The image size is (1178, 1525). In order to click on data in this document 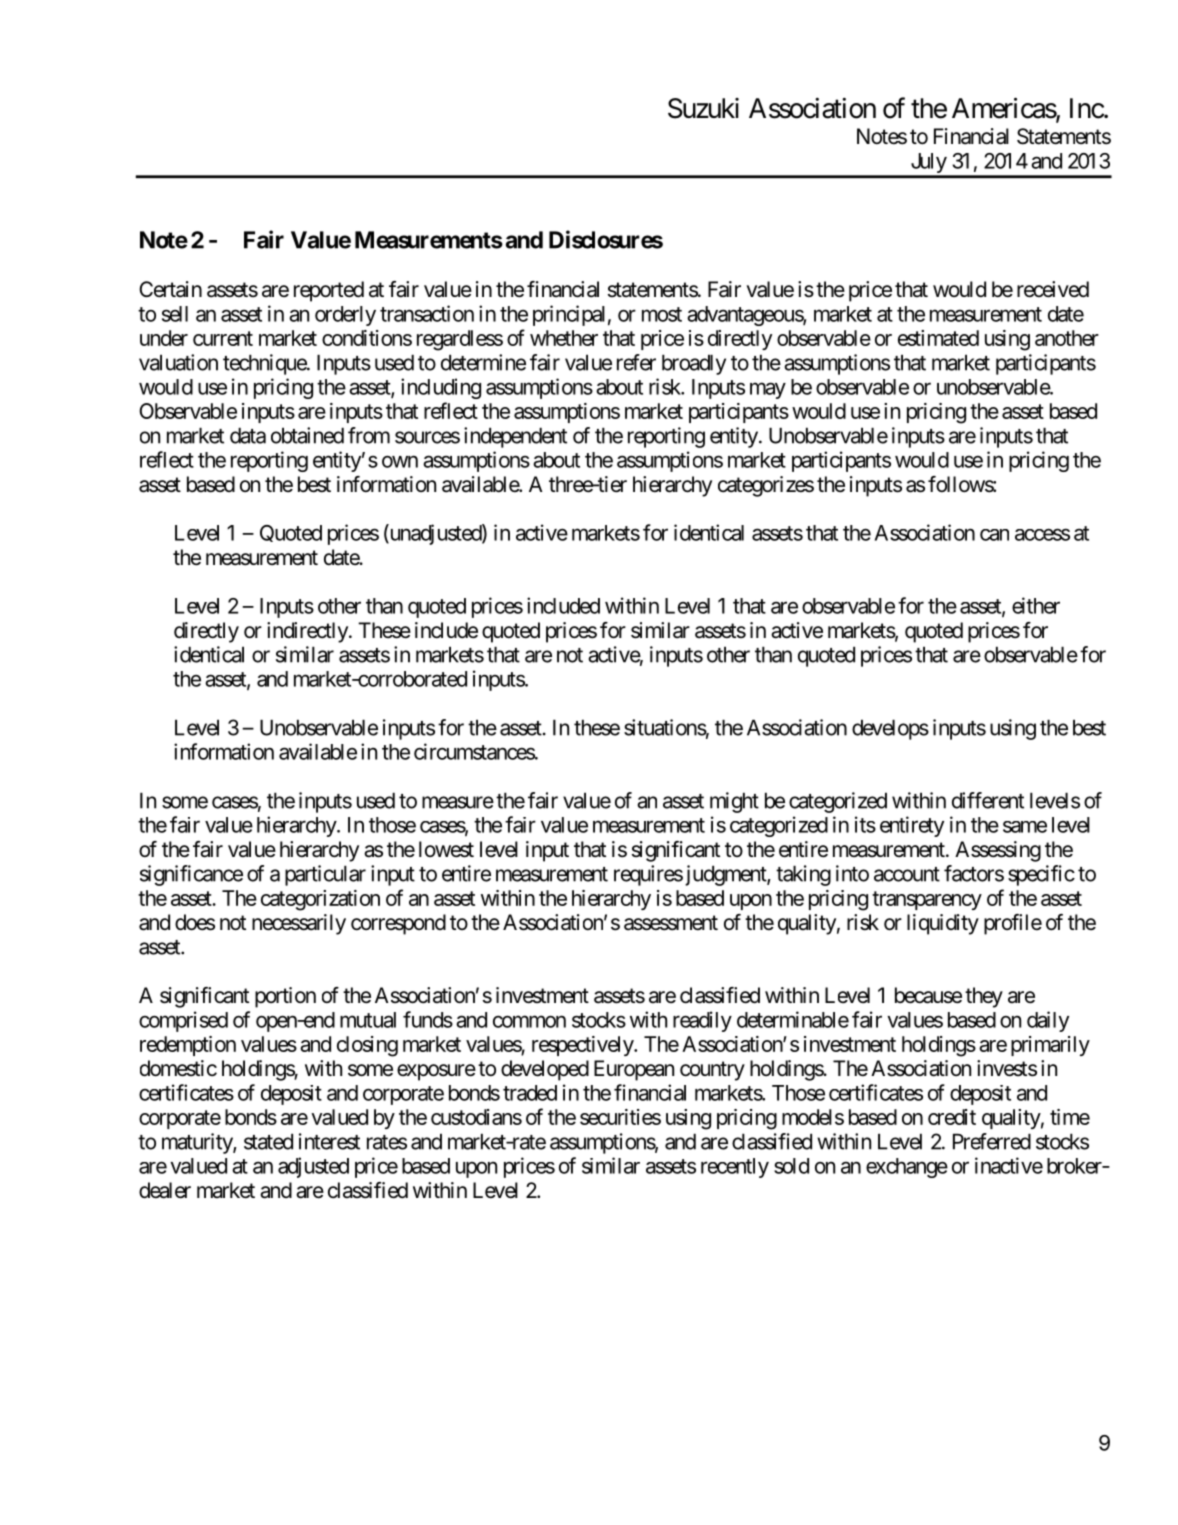, I will do `click(248, 435)`.
